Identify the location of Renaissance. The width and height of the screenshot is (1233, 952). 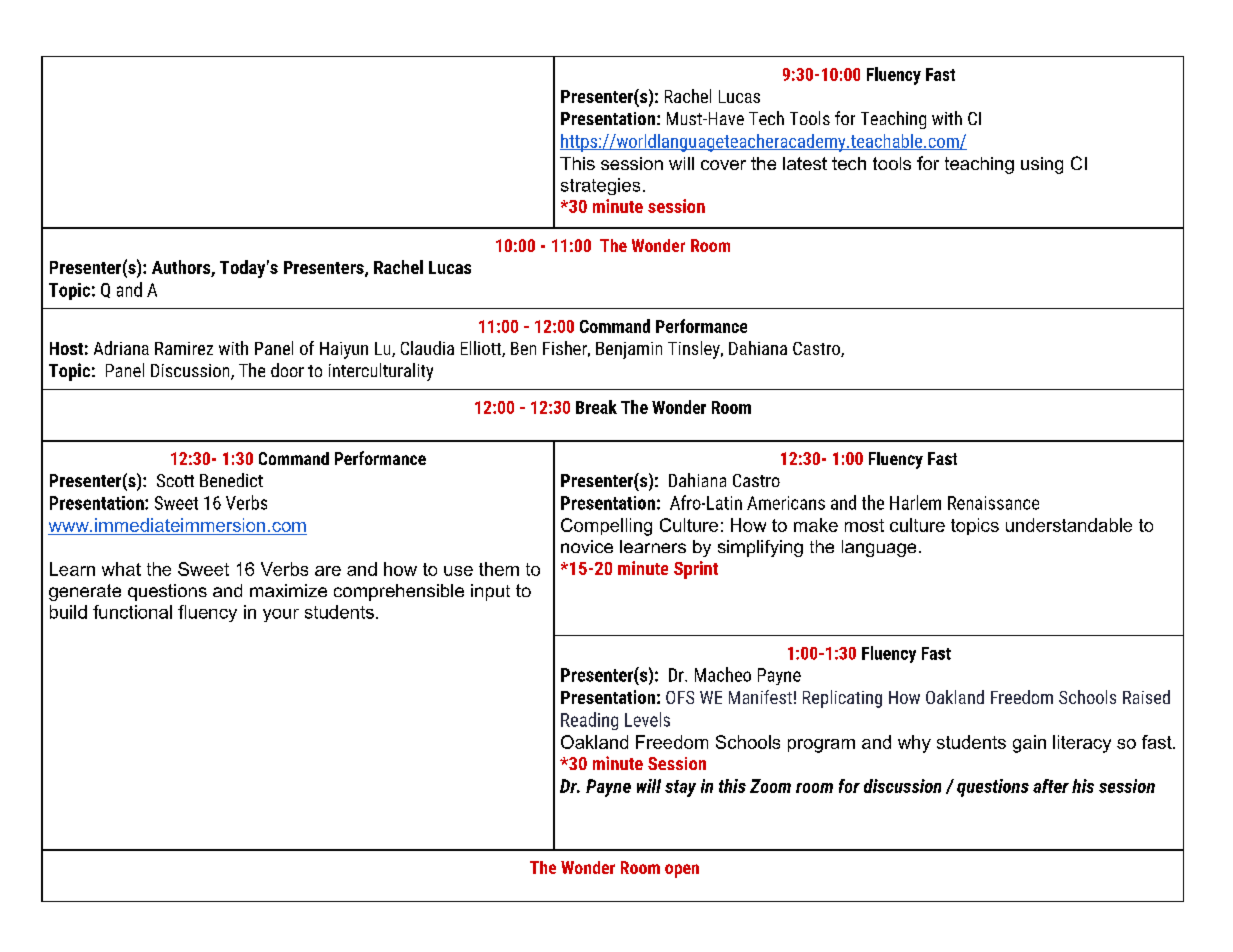
(993, 503).
